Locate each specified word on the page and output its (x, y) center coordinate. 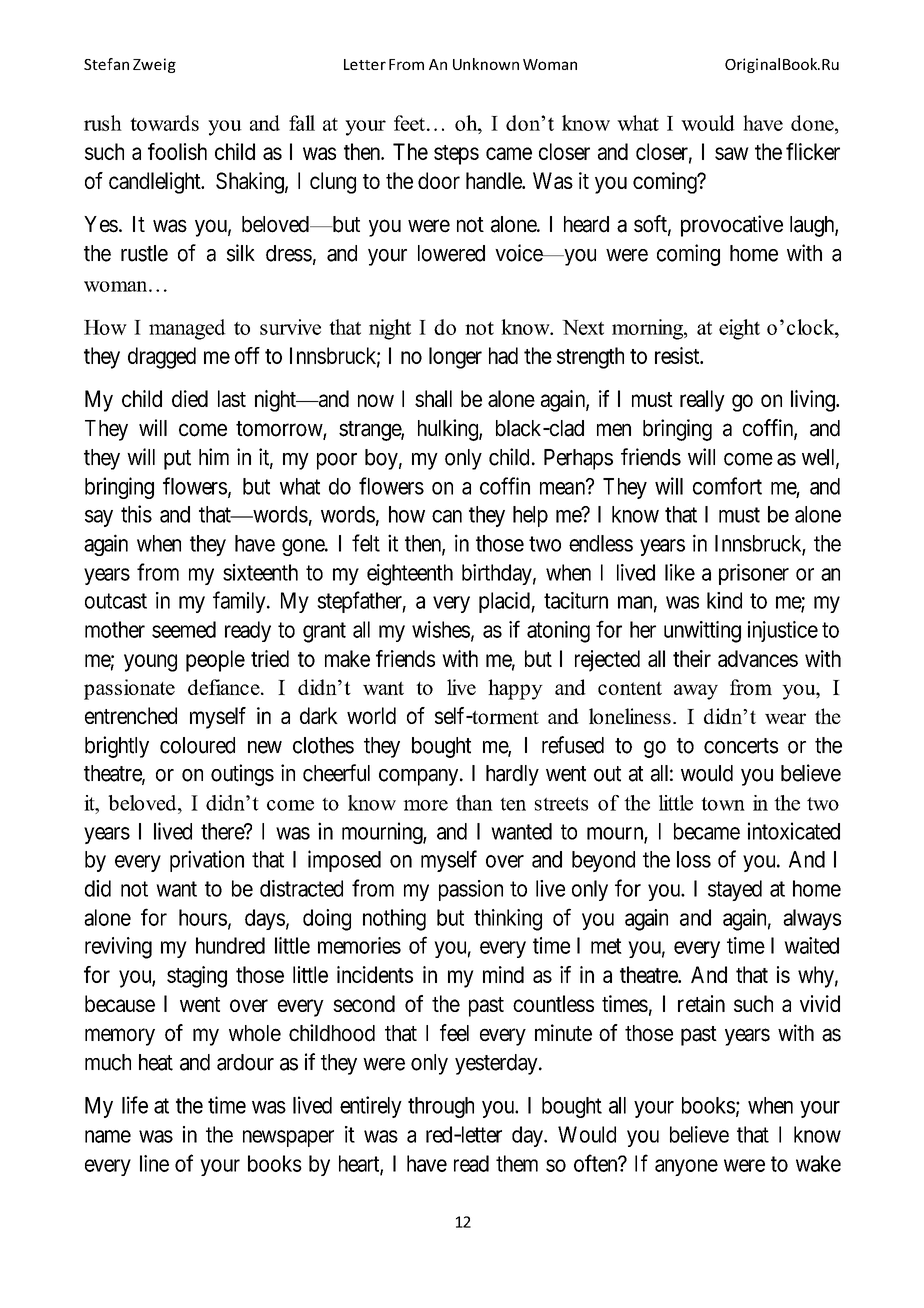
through (441, 1107)
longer (455, 358)
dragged (162, 358)
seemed (184, 629)
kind (724, 600)
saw (732, 153)
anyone (686, 1167)
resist (678, 355)
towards (164, 123)
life (135, 1105)
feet (409, 123)
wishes (441, 629)
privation (207, 861)
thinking (508, 920)
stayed (735, 890)
